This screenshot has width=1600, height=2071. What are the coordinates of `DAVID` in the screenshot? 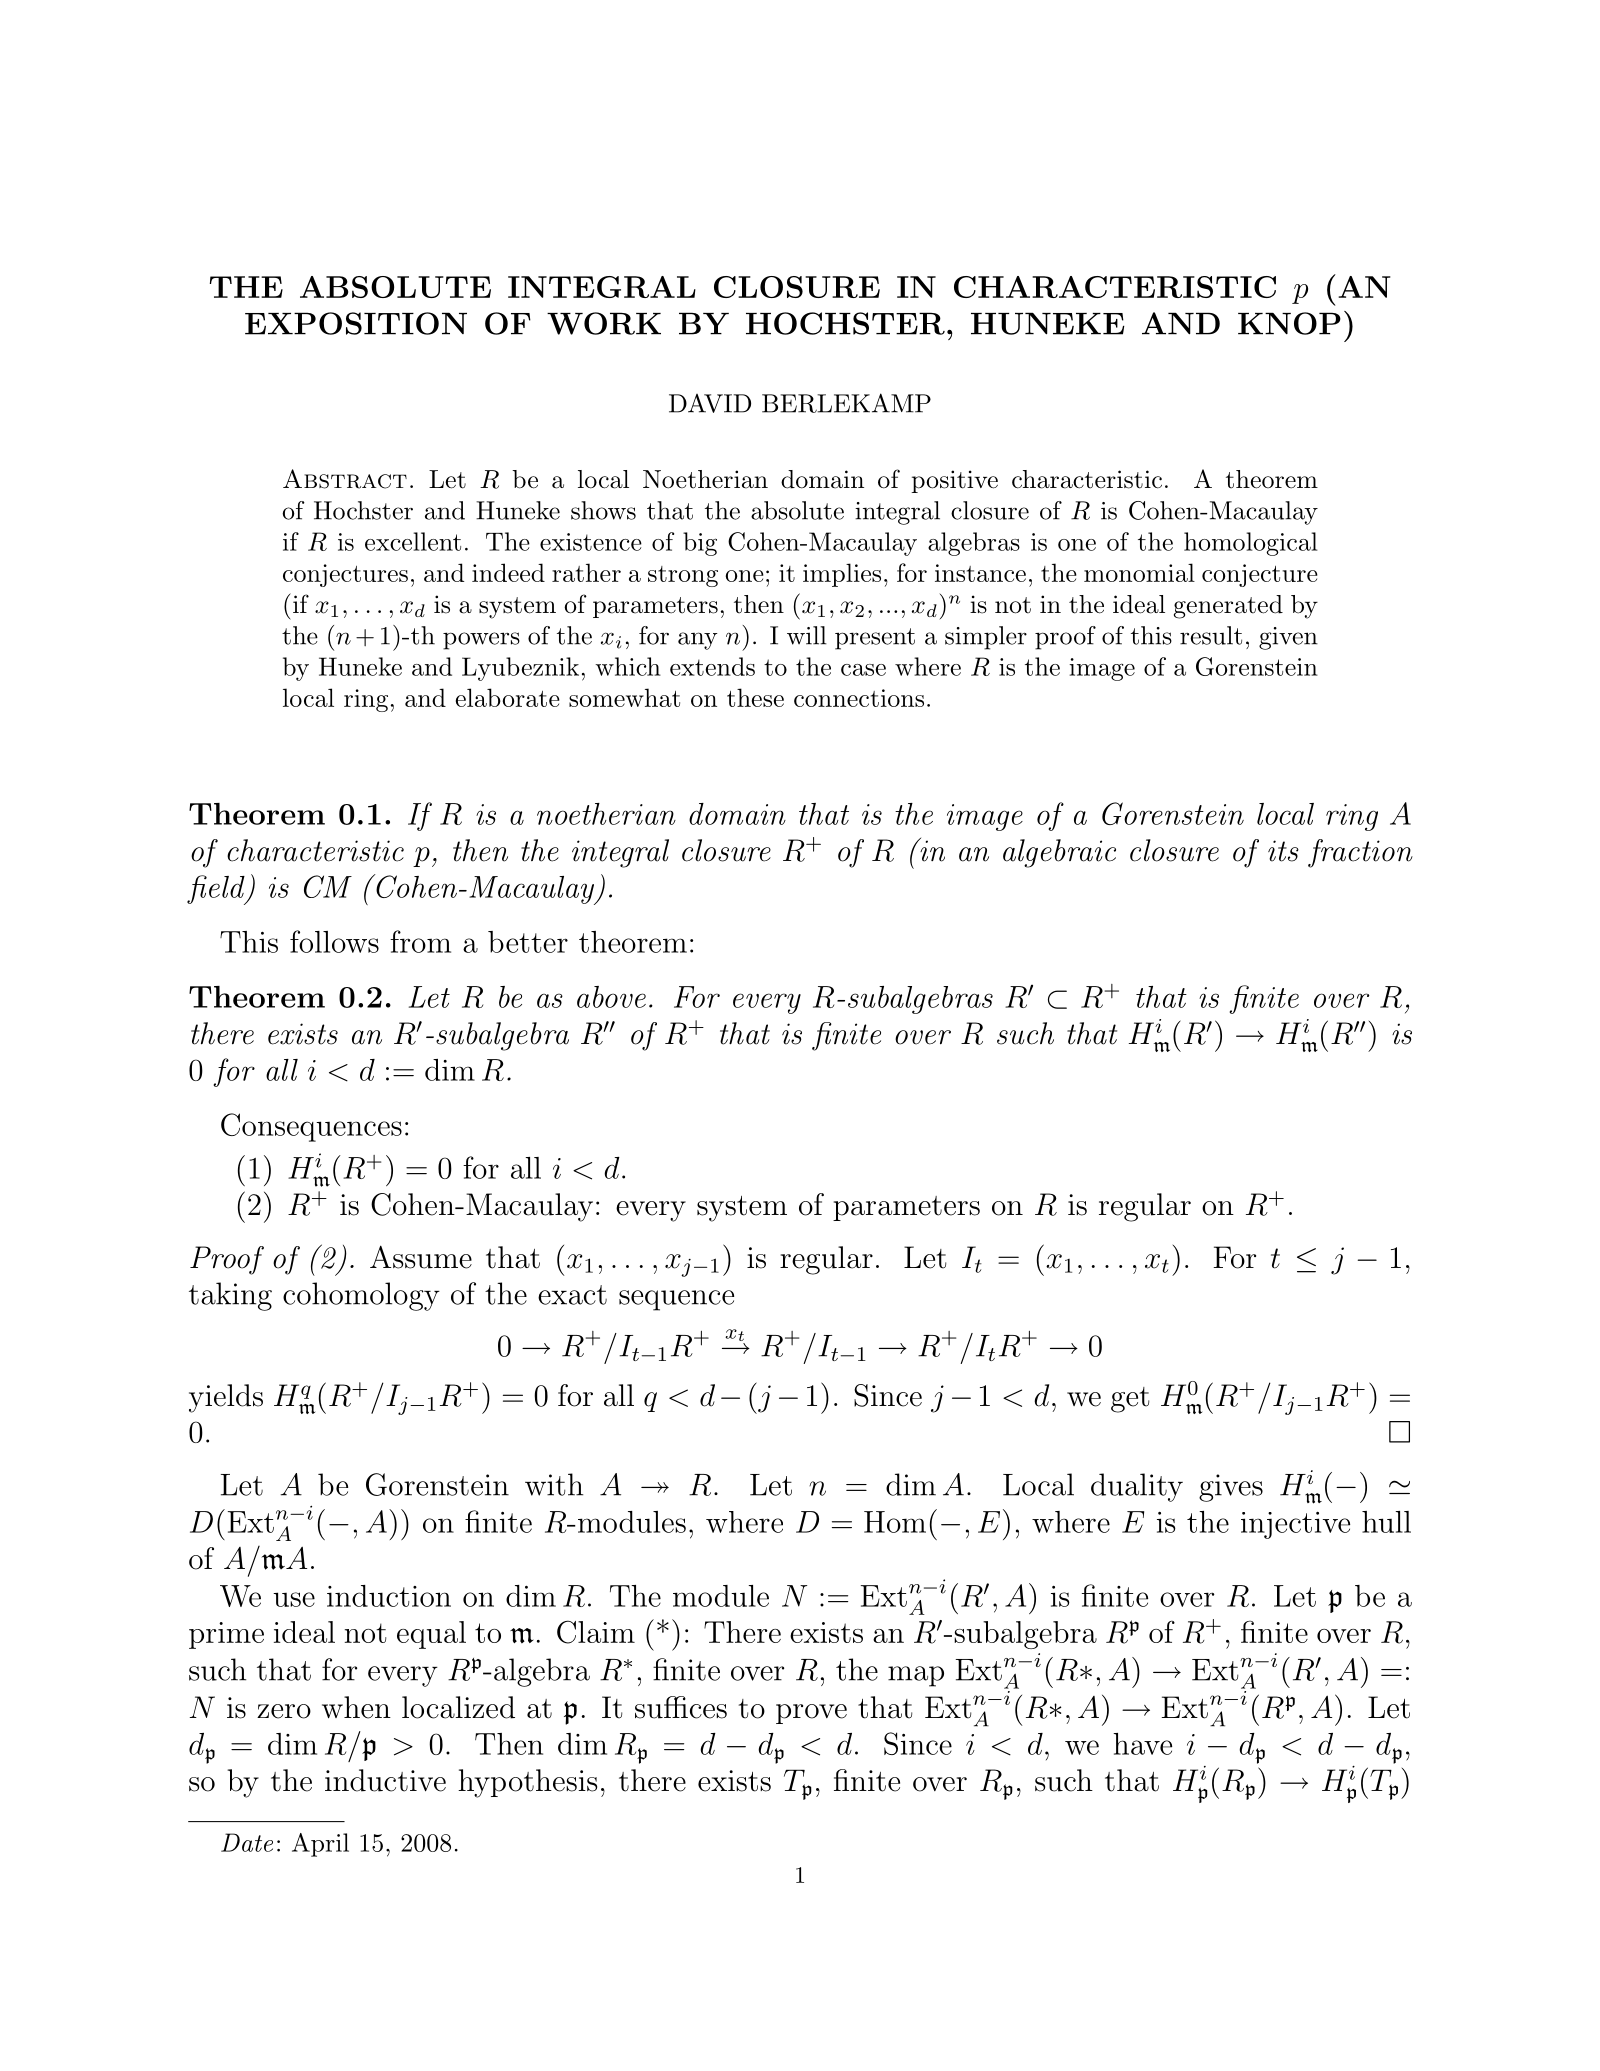 It's located at (710, 403).
